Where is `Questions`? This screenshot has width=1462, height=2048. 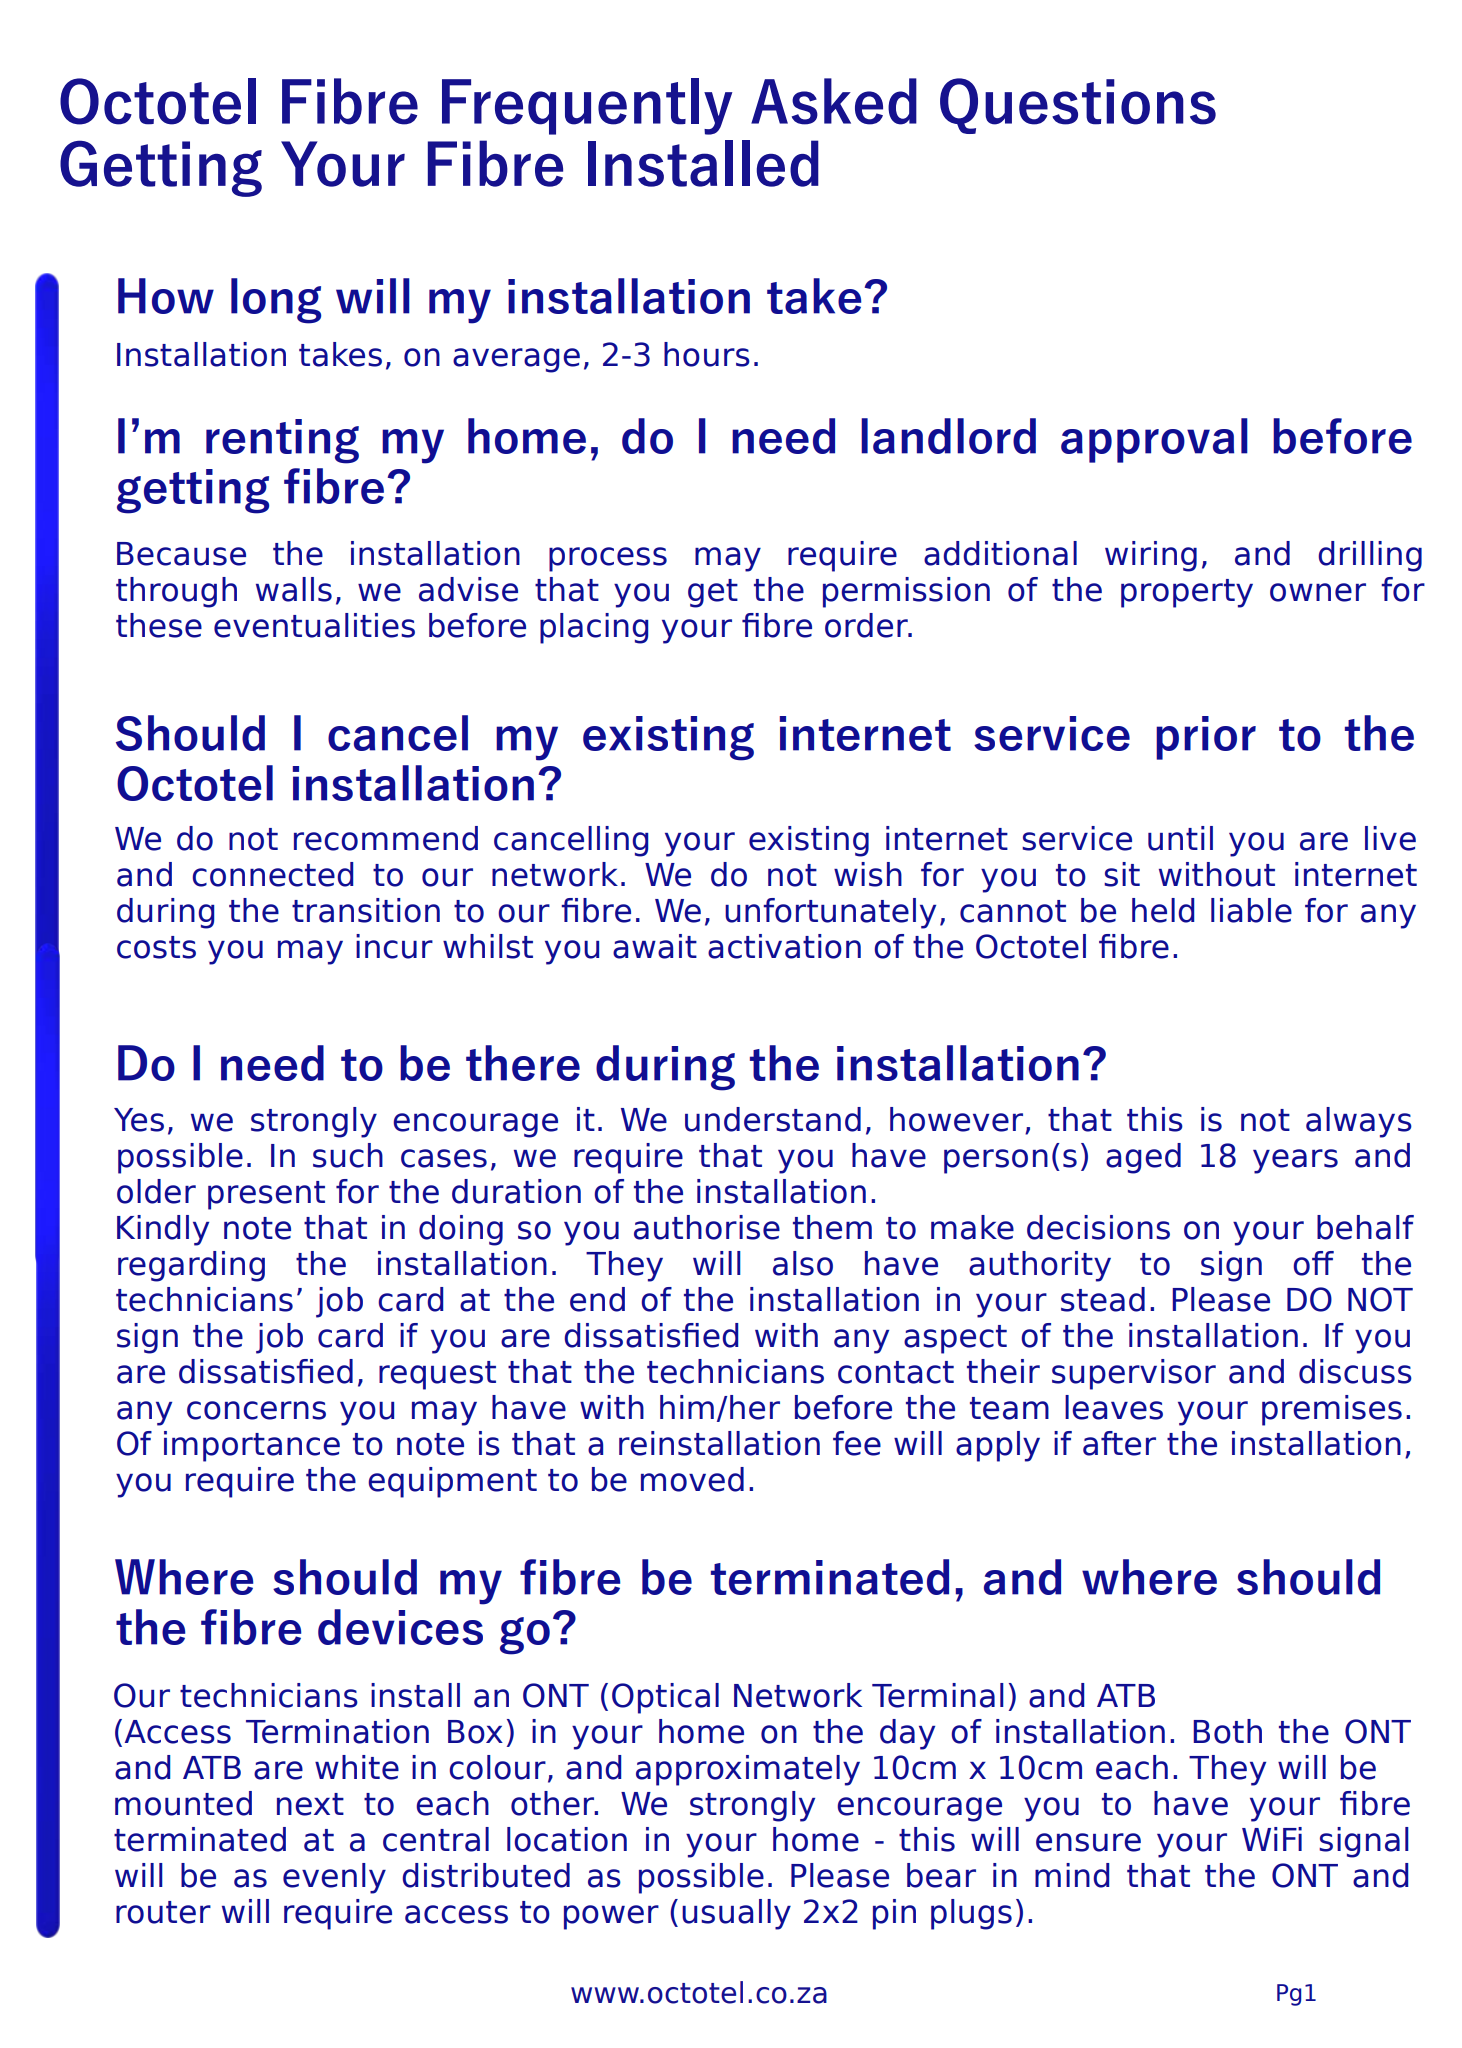 Questions is located at coordinates (1078, 106).
